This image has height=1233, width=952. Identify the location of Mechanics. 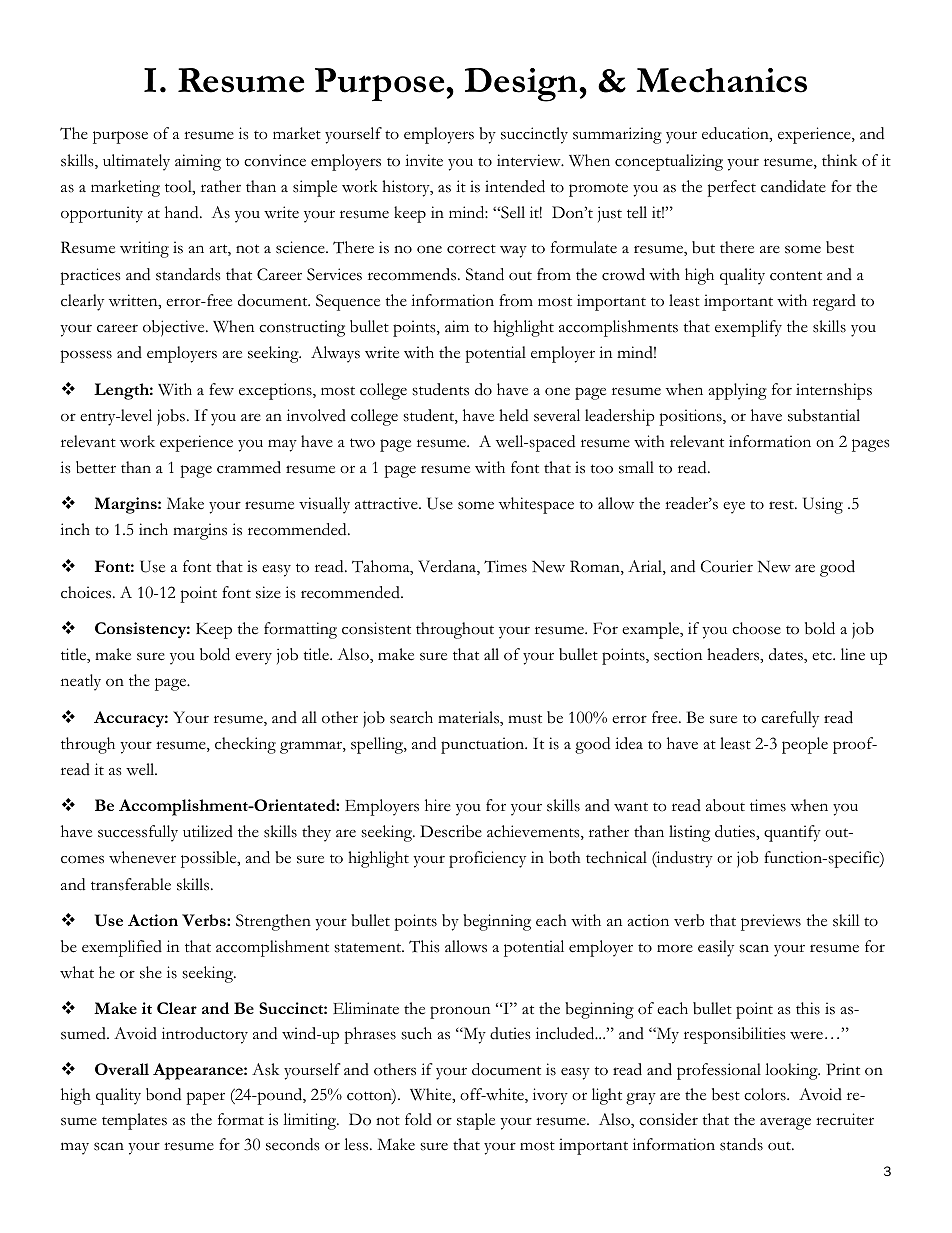
(721, 80).
